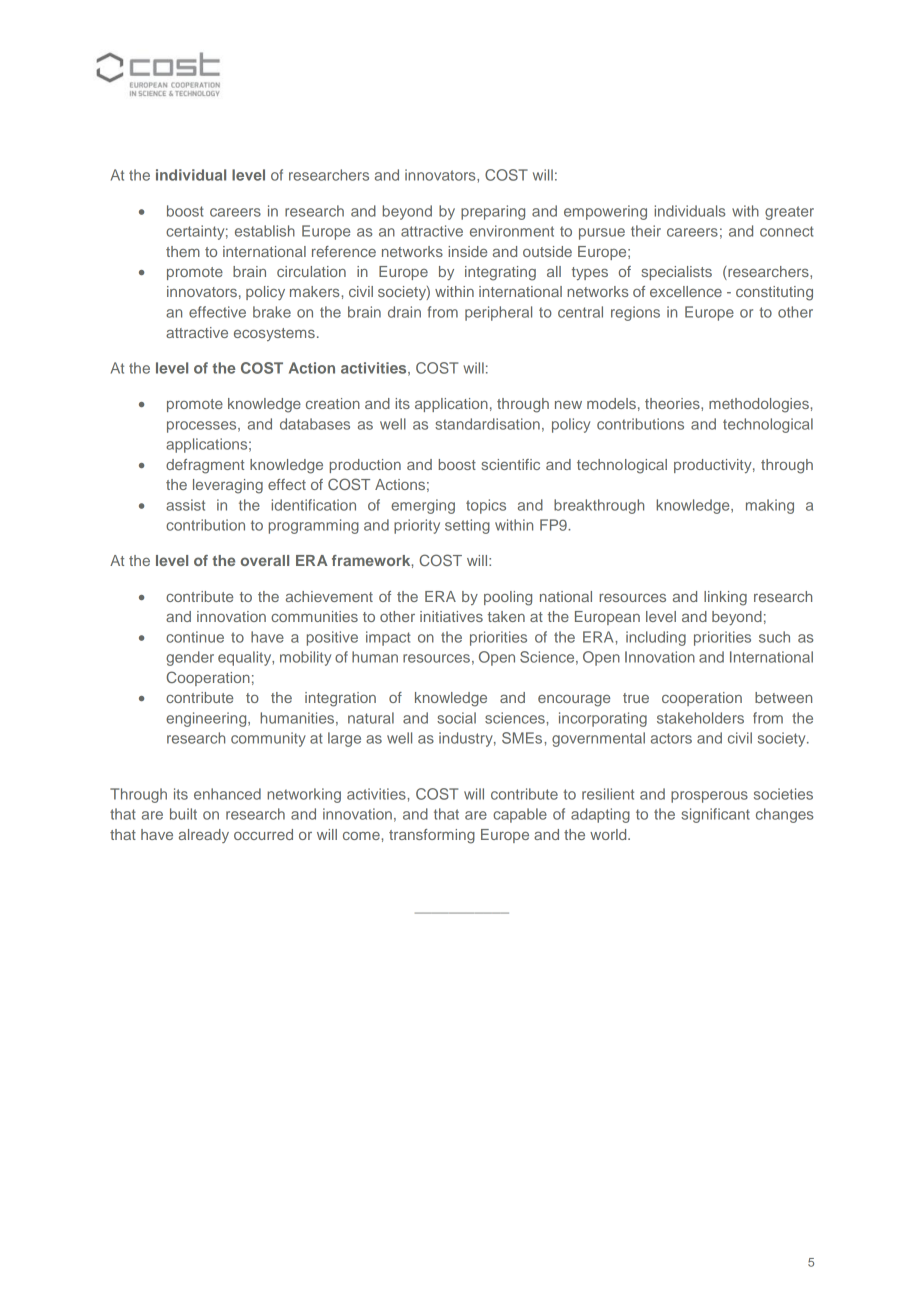  Describe the element at coordinates (456, 718) in the screenshot. I see `social` at that location.
